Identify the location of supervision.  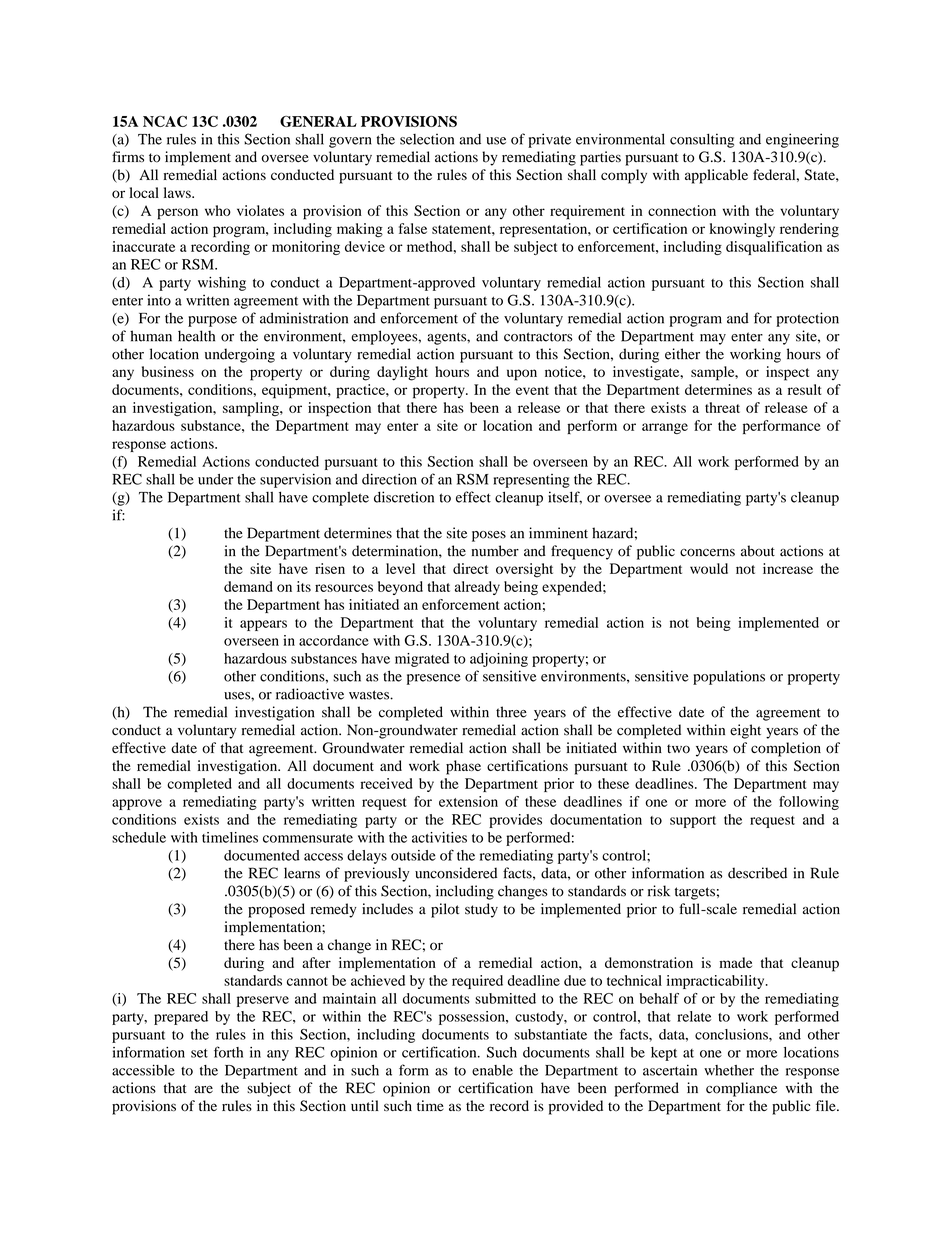
(295, 480).
